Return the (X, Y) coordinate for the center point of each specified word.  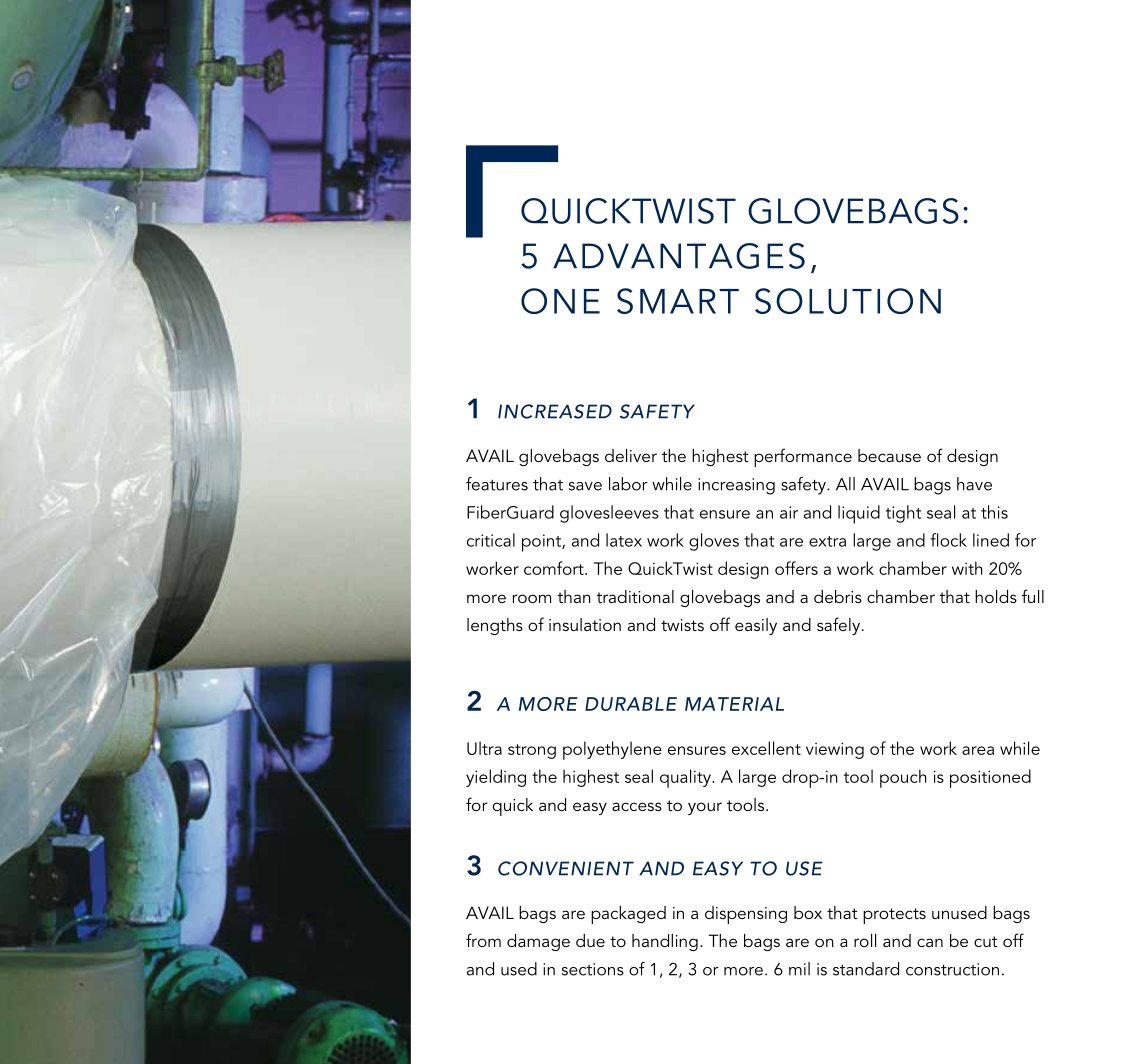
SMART (678, 301)
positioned (990, 778)
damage (538, 942)
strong (532, 751)
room (532, 598)
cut (986, 941)
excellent (766, 748)
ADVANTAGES (679, 256)
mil (799, 969)
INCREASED (555, 411)
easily (756, 626)
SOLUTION (848, 301)
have (974, 484)
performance (803, 457)
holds (996, 596)
